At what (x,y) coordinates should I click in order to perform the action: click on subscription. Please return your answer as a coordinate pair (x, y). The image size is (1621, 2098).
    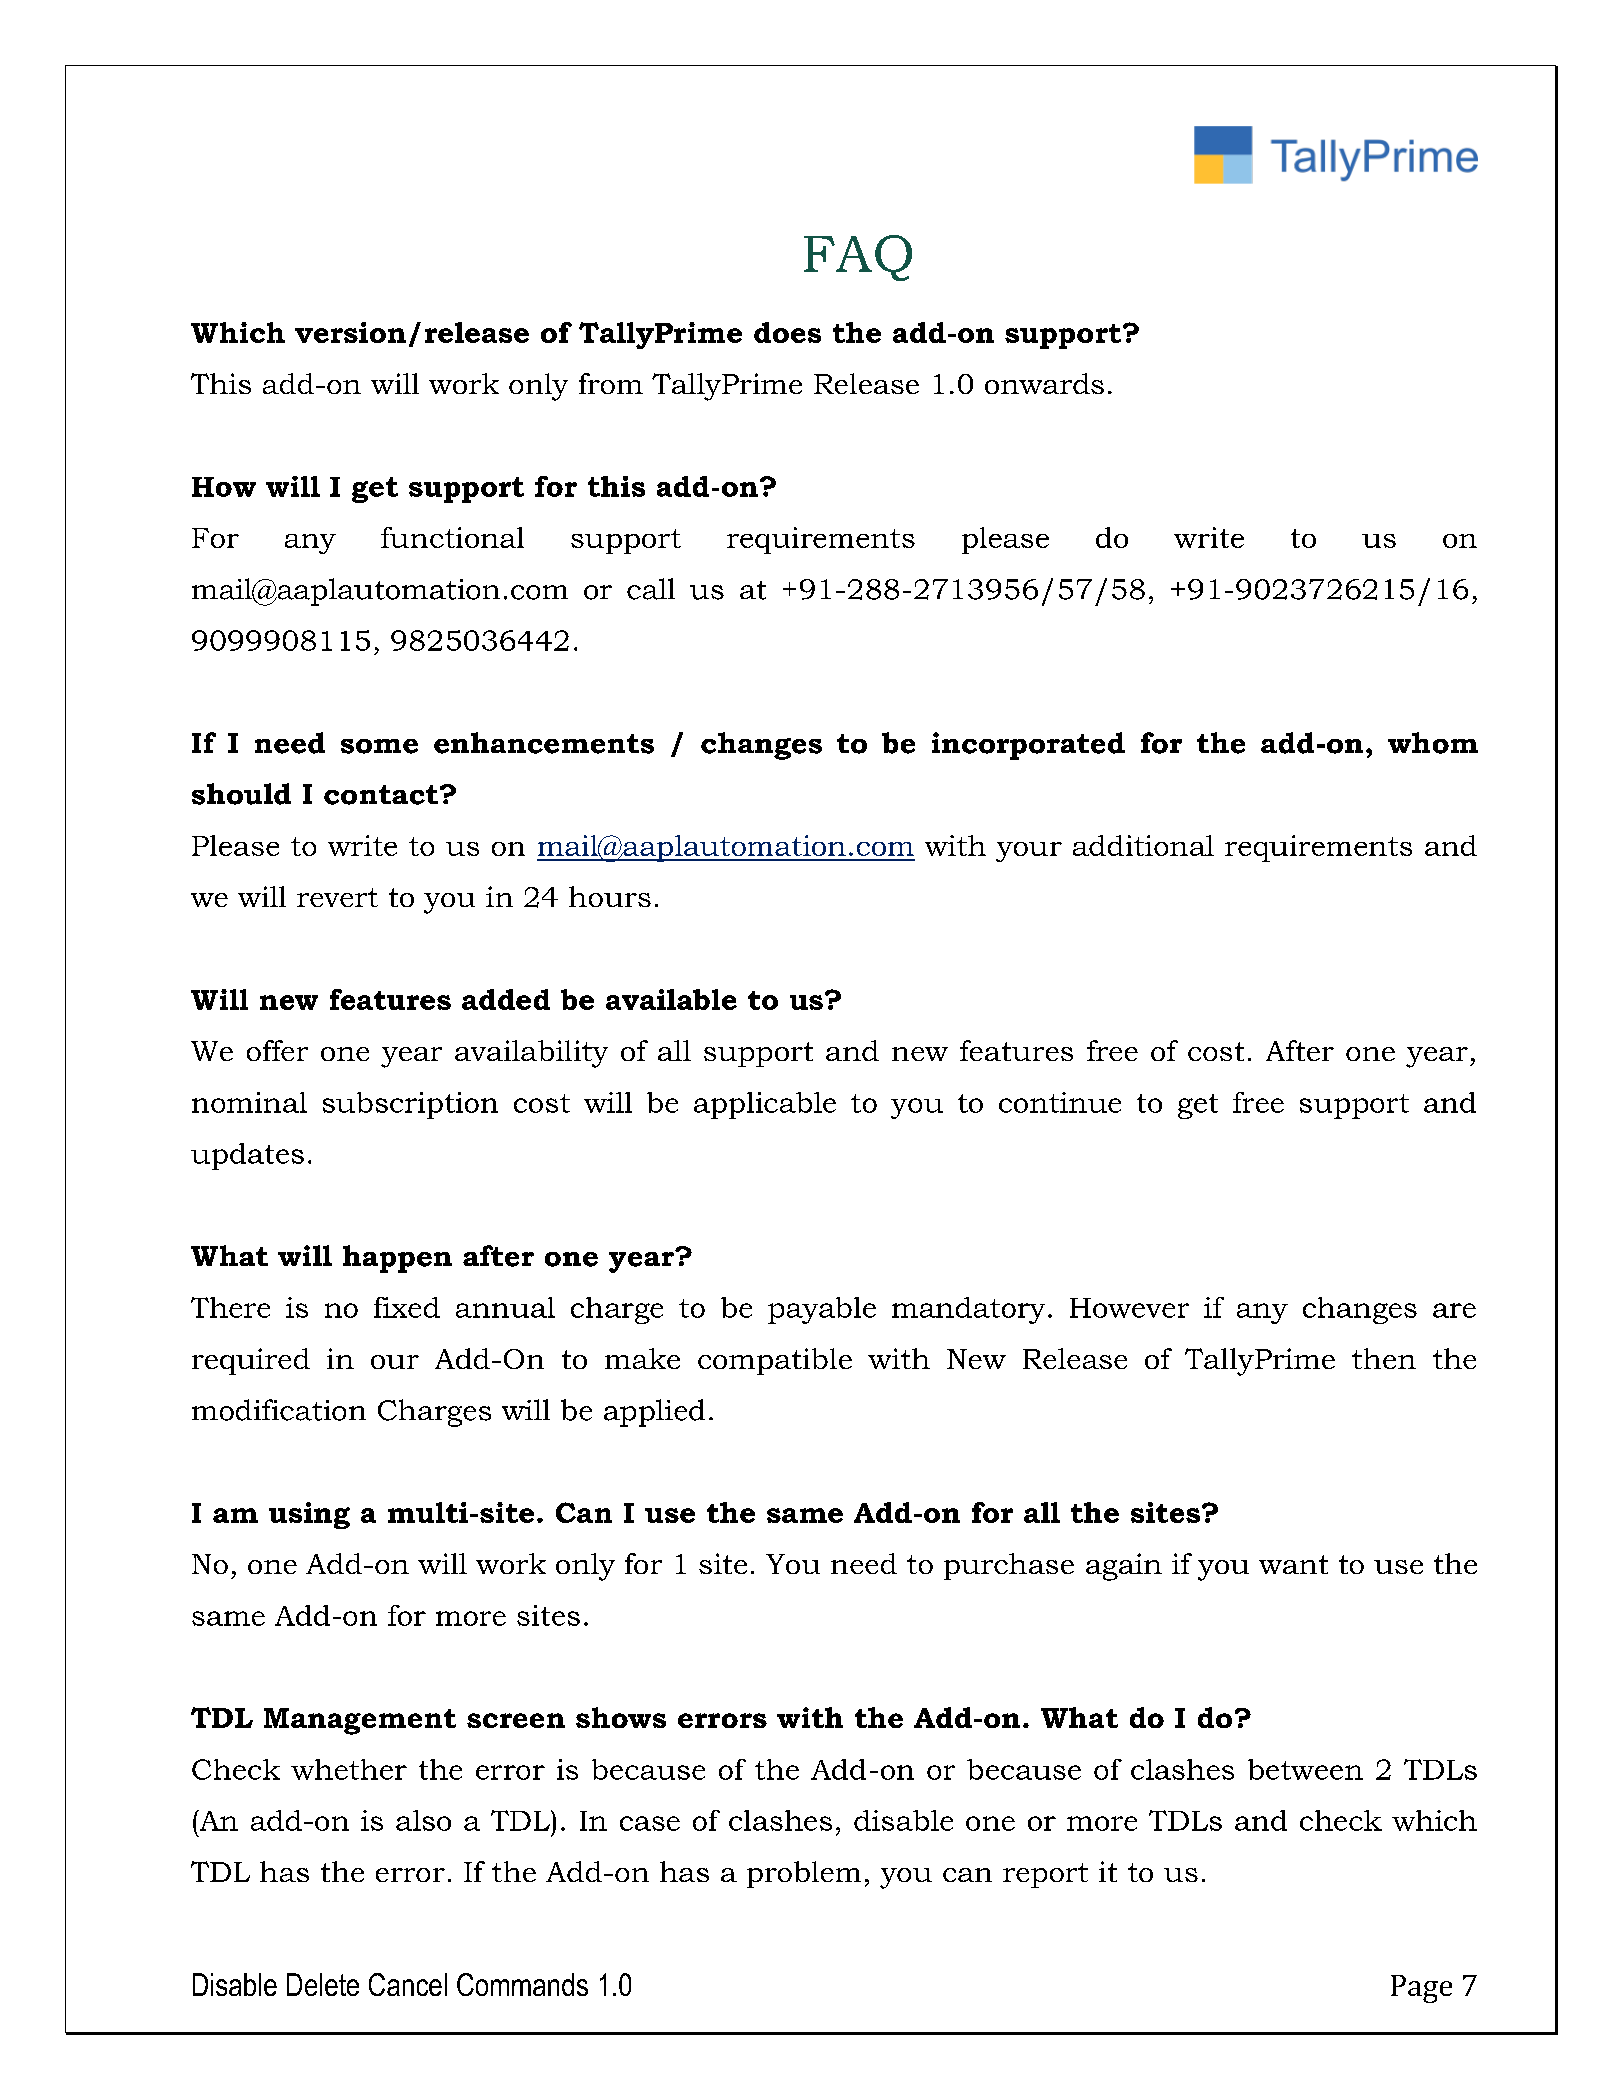
    Looking at the image, I should click on (410, 1105).
